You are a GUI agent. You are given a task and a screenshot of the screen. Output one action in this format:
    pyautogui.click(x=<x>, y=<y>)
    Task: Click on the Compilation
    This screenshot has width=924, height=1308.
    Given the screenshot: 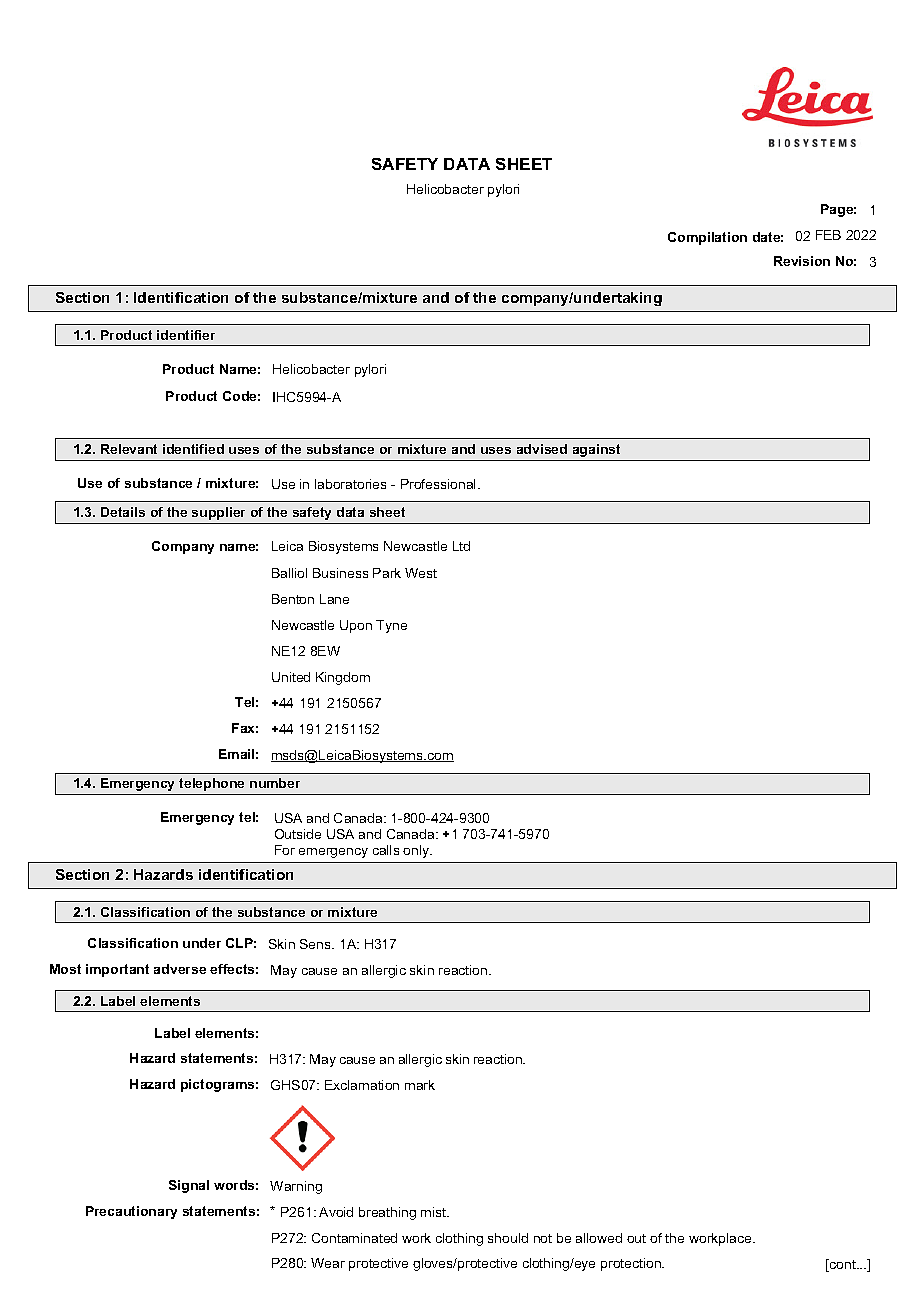 What is the action you would take?
    pyautogui.click(x=707, y=238)
